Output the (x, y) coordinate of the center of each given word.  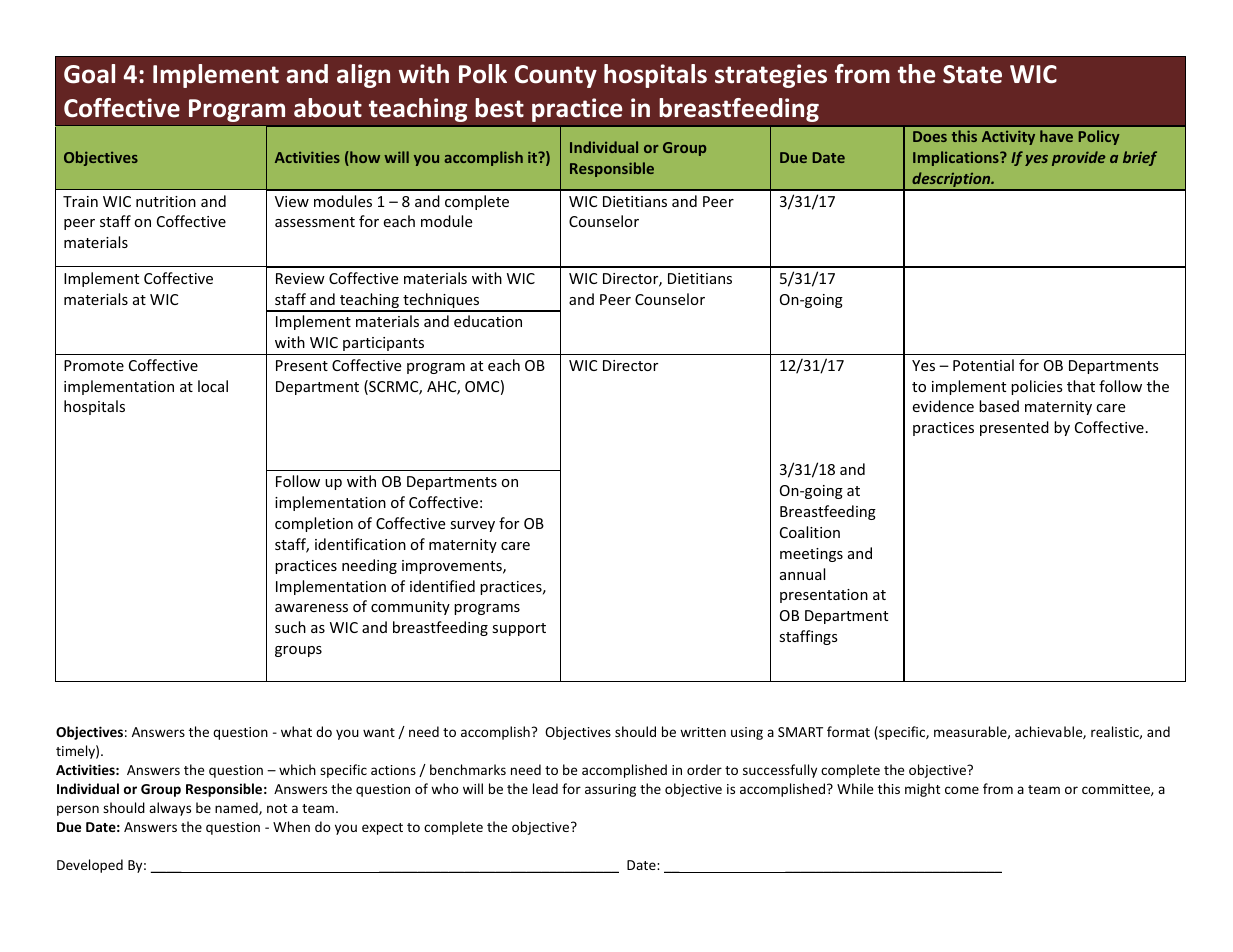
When (291, 826)
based (999, 406)
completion (314, 524)
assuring (610, 790)
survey (472, 526)
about (328, 108)
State (972, 74)
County (556, 76)
